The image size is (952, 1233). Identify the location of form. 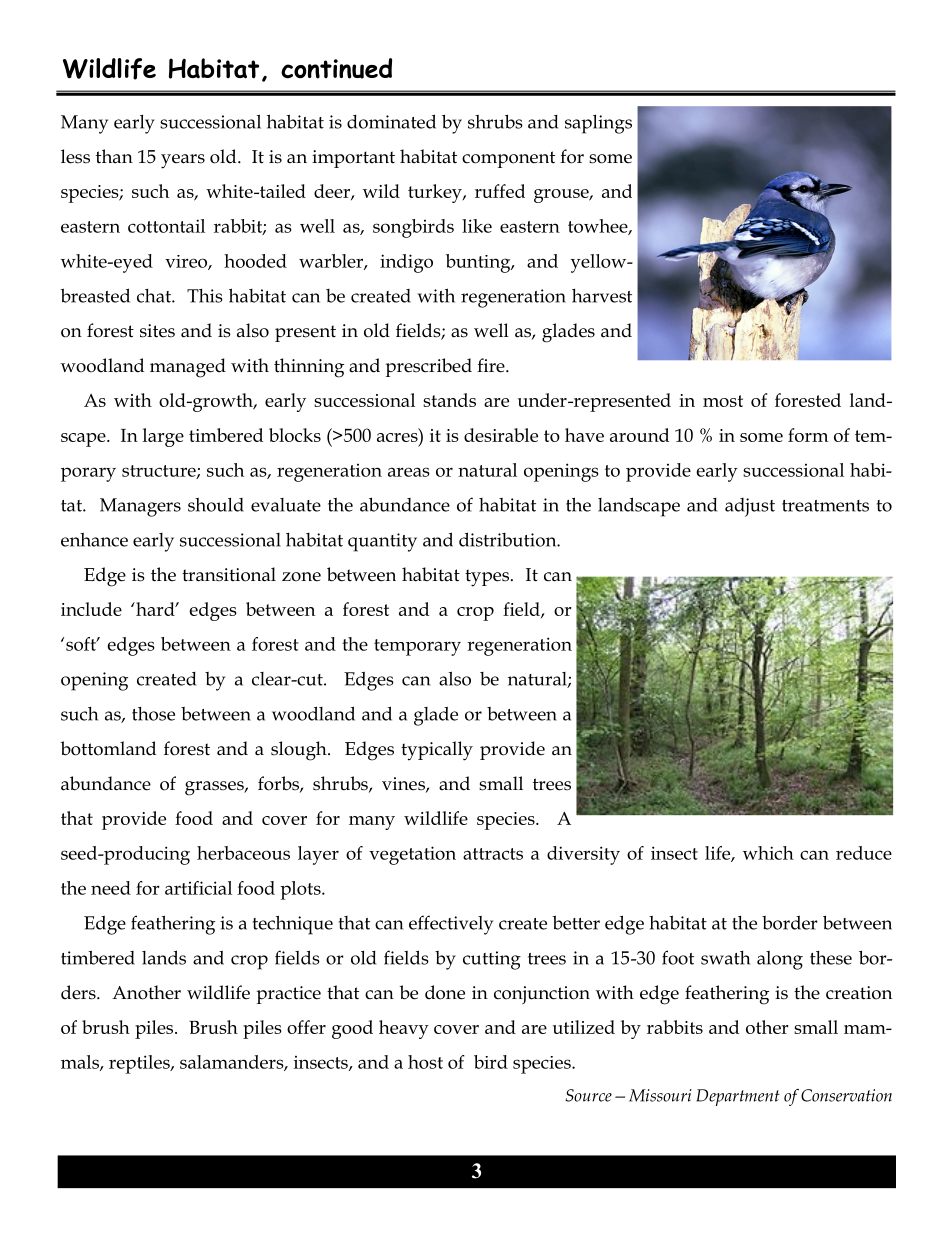
(808, 435).
